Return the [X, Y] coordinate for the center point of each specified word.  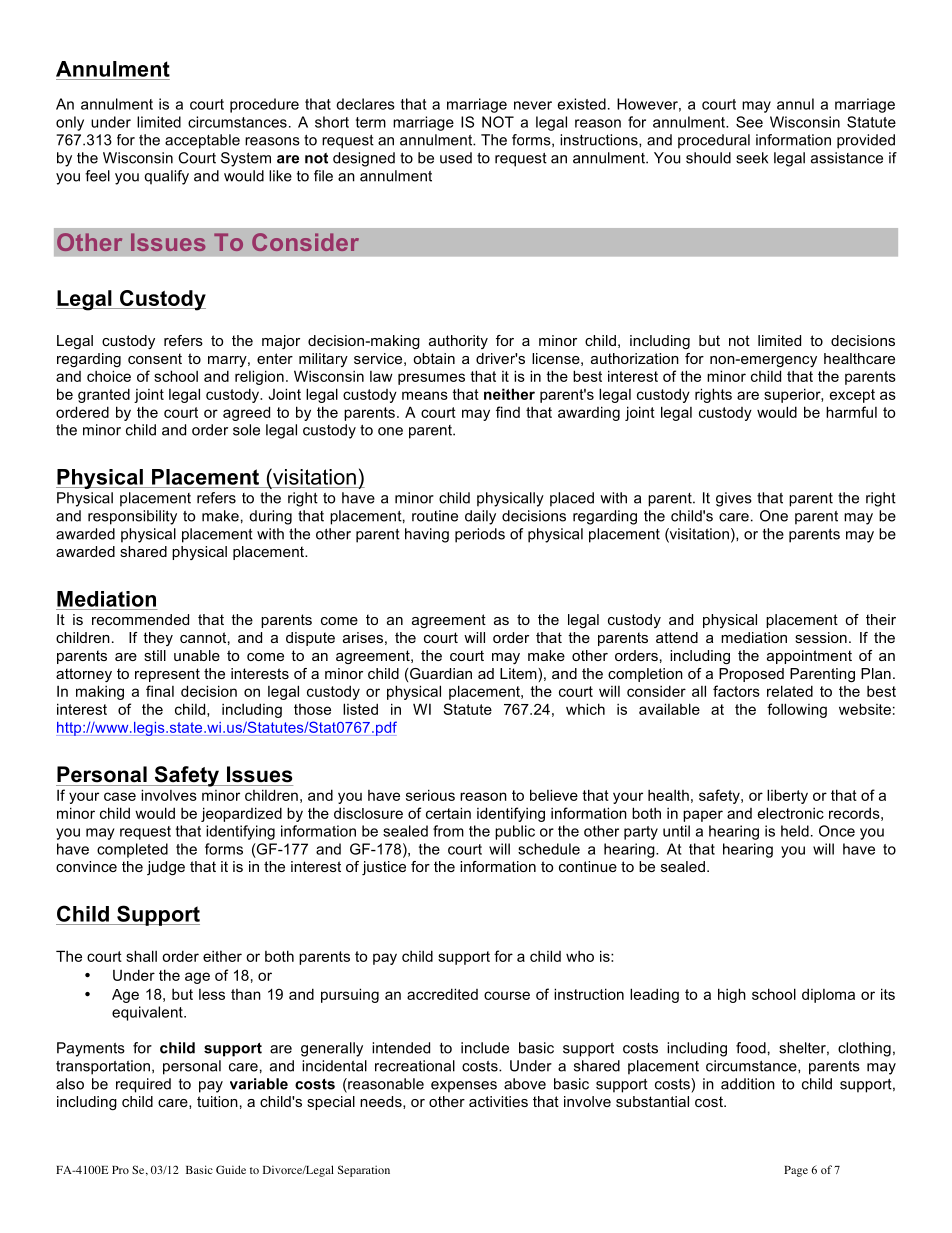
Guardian [440, 673]
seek [752, 158]
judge [166, 868]
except [852, 396]
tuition [217, 1101]
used [456, 158]
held [795, 831]
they [158, 639]
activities [498, 1101]
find [508, 412]
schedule [549, 849]
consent [155, 358]
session [821, 637]
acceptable [202, 141]
